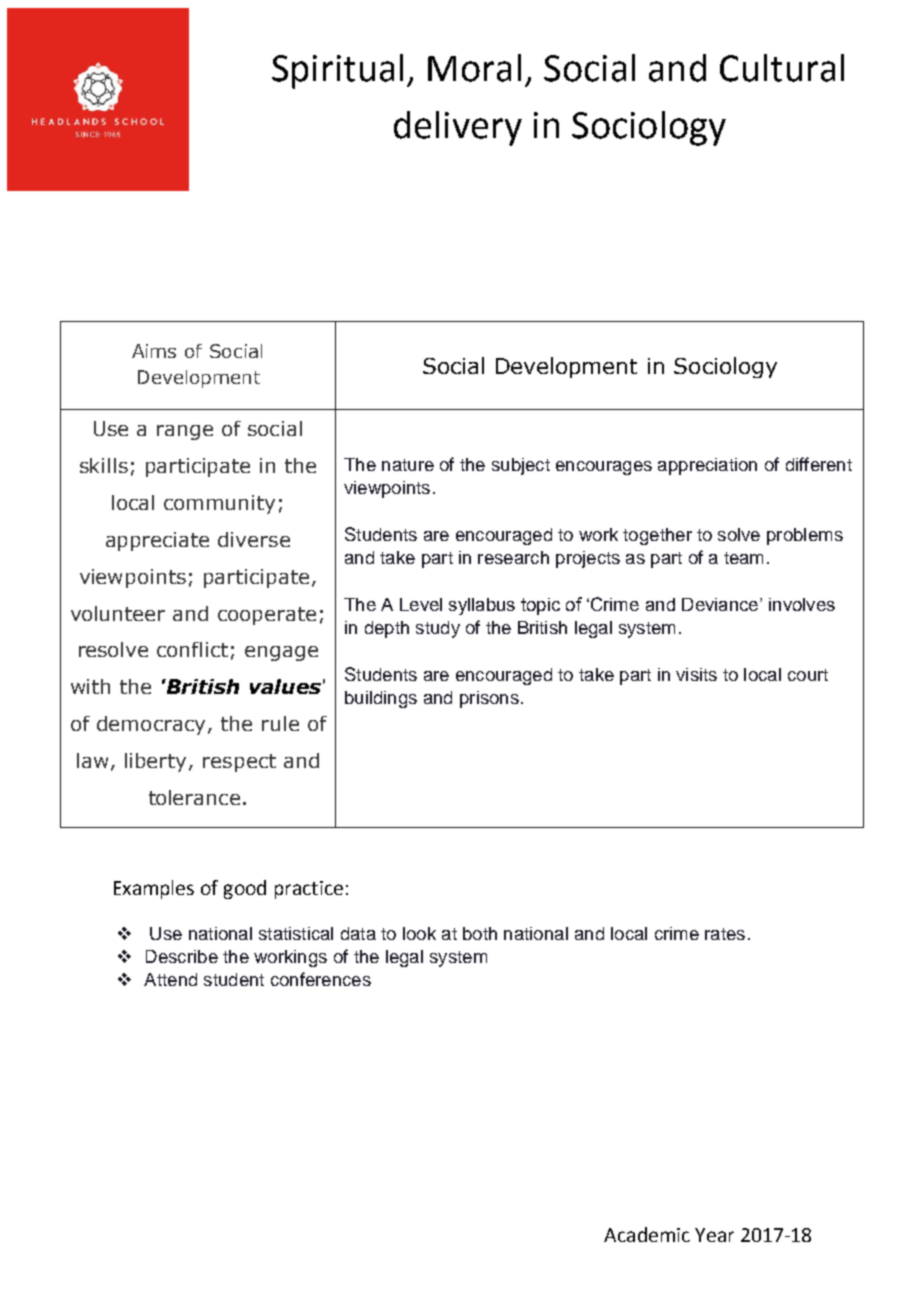 This screenshot has width=924, height=1308. Describe the element at coordinates (782, 68) in the screenshot. I see `Cultural` at that location.
